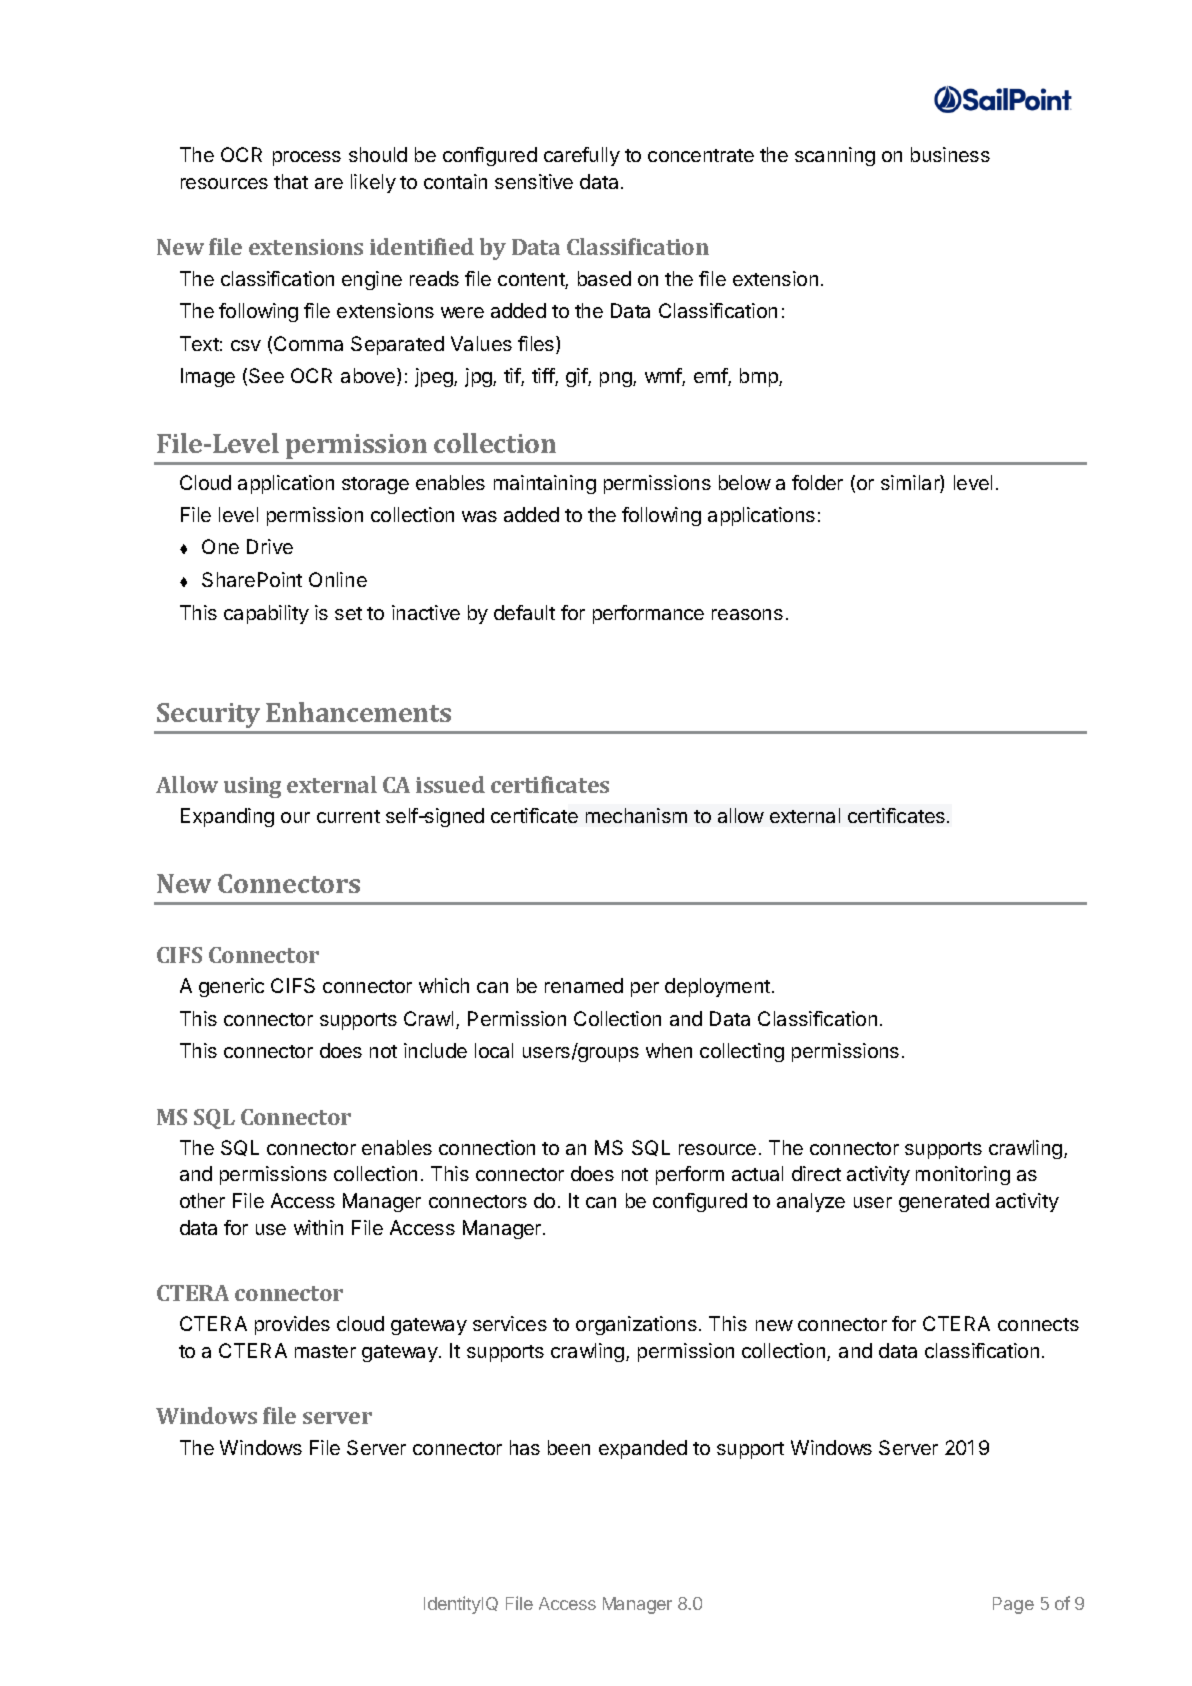 The image size is (1192, 1686). I want to click on master, so click(325, 1351).
